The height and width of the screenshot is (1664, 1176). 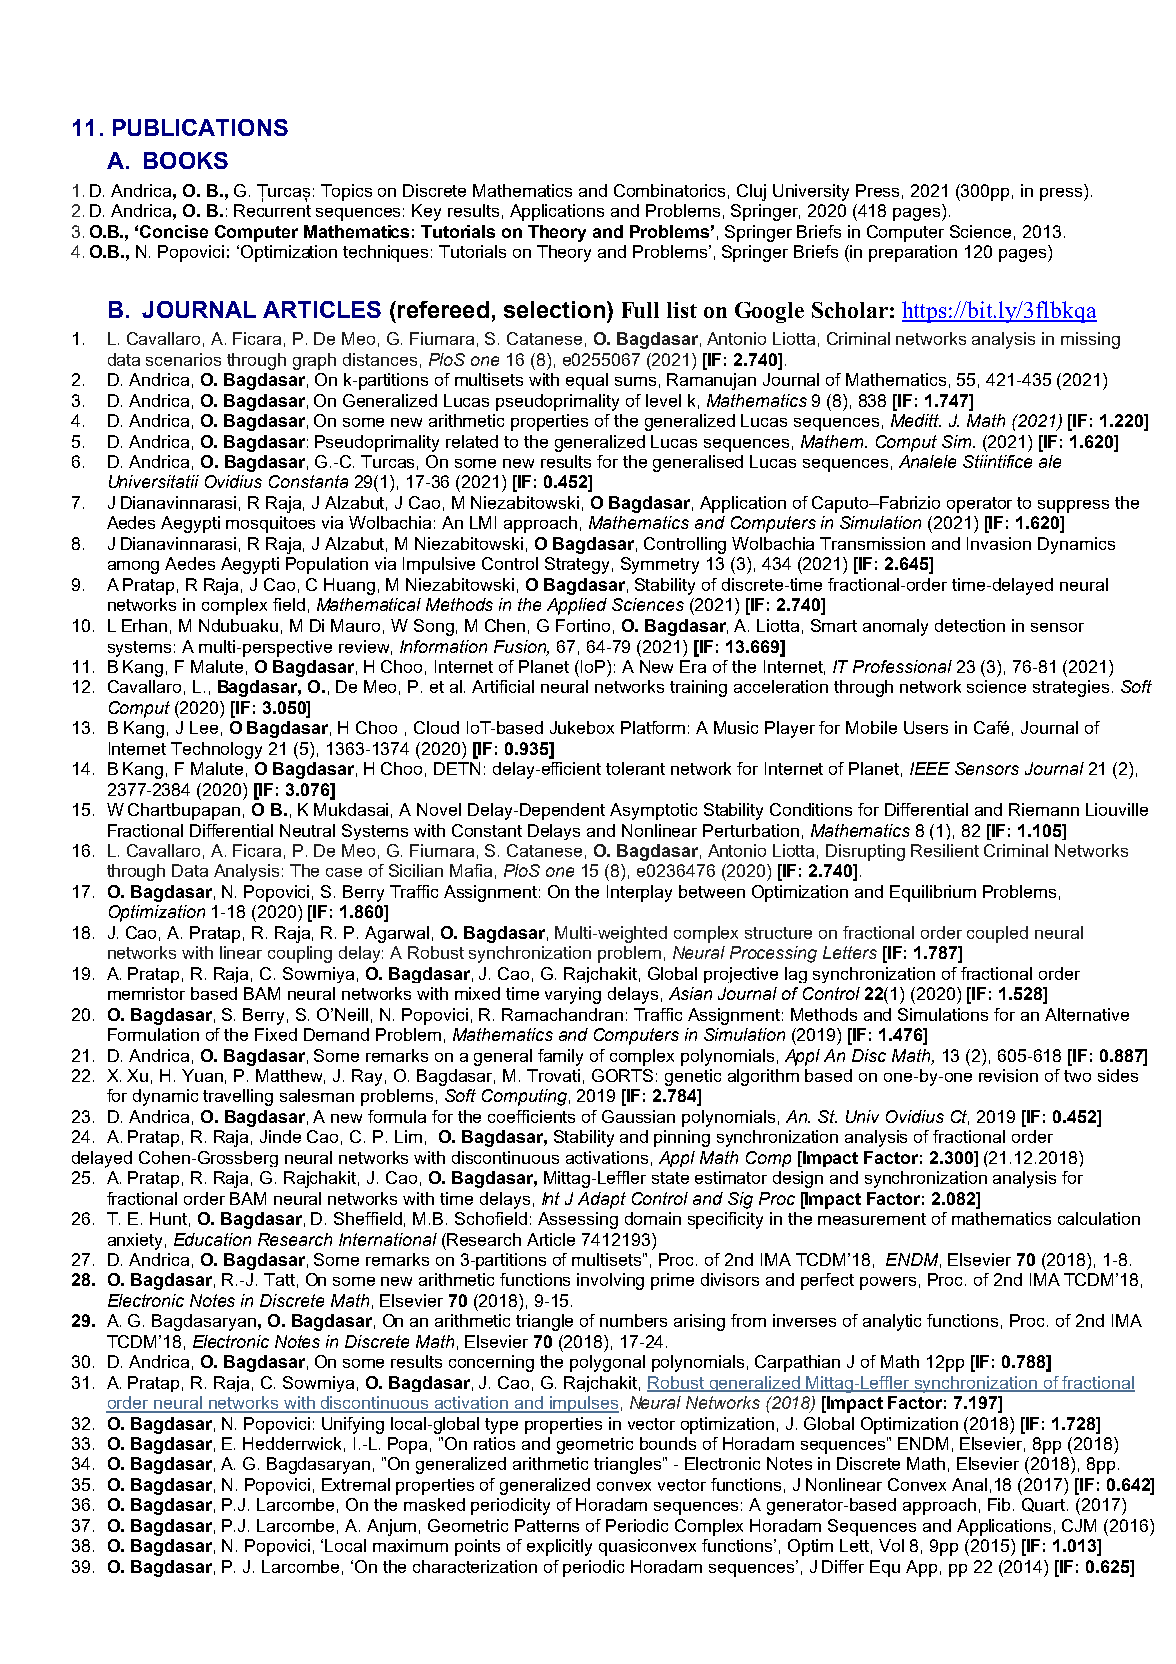 What do you see at coordinates (999, 1504) in the screenshot?
I see `Fib` at bounding box center [999, 1504].
